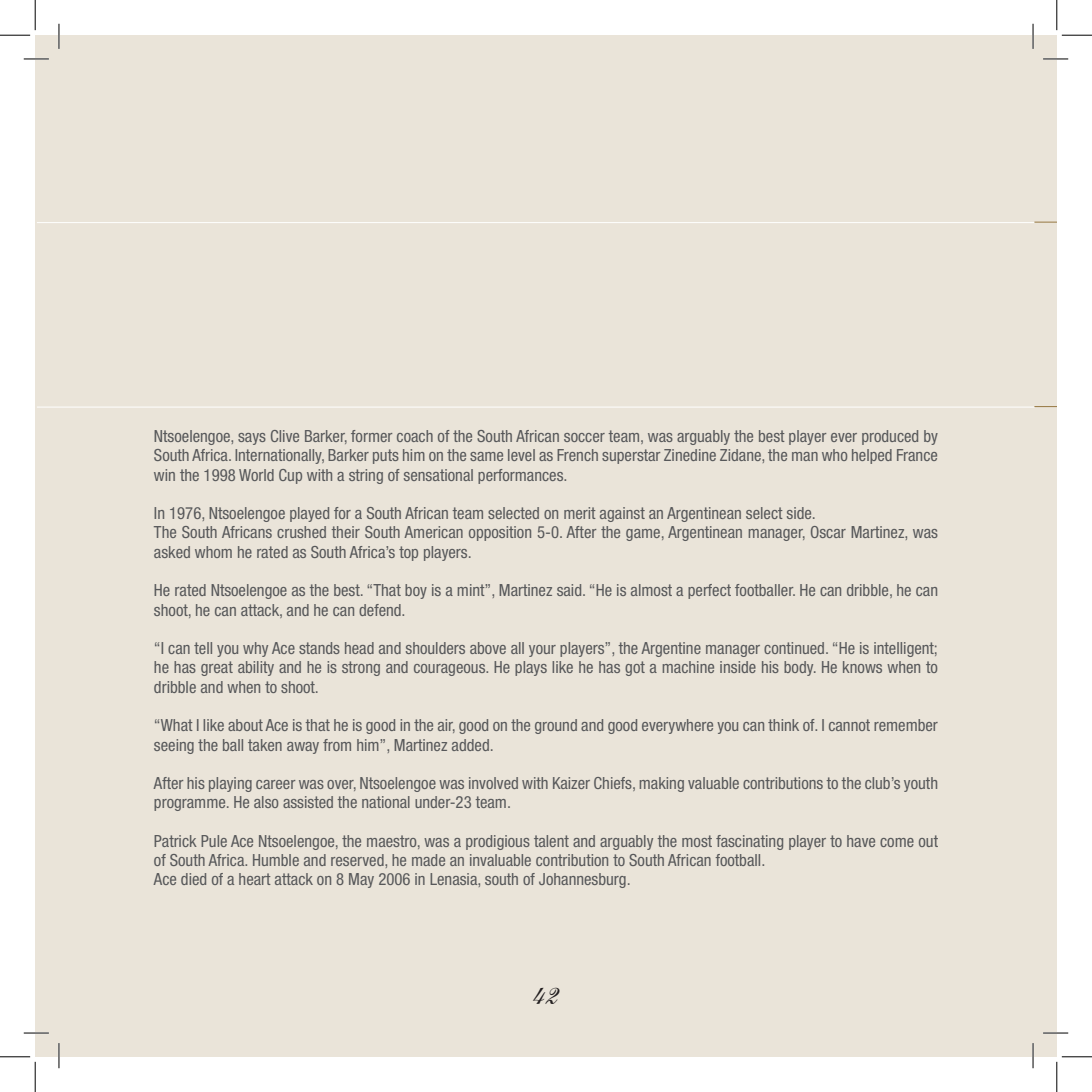 This screenshot has height=1092, width=1092. I want to click on why, so click(255, 649).
